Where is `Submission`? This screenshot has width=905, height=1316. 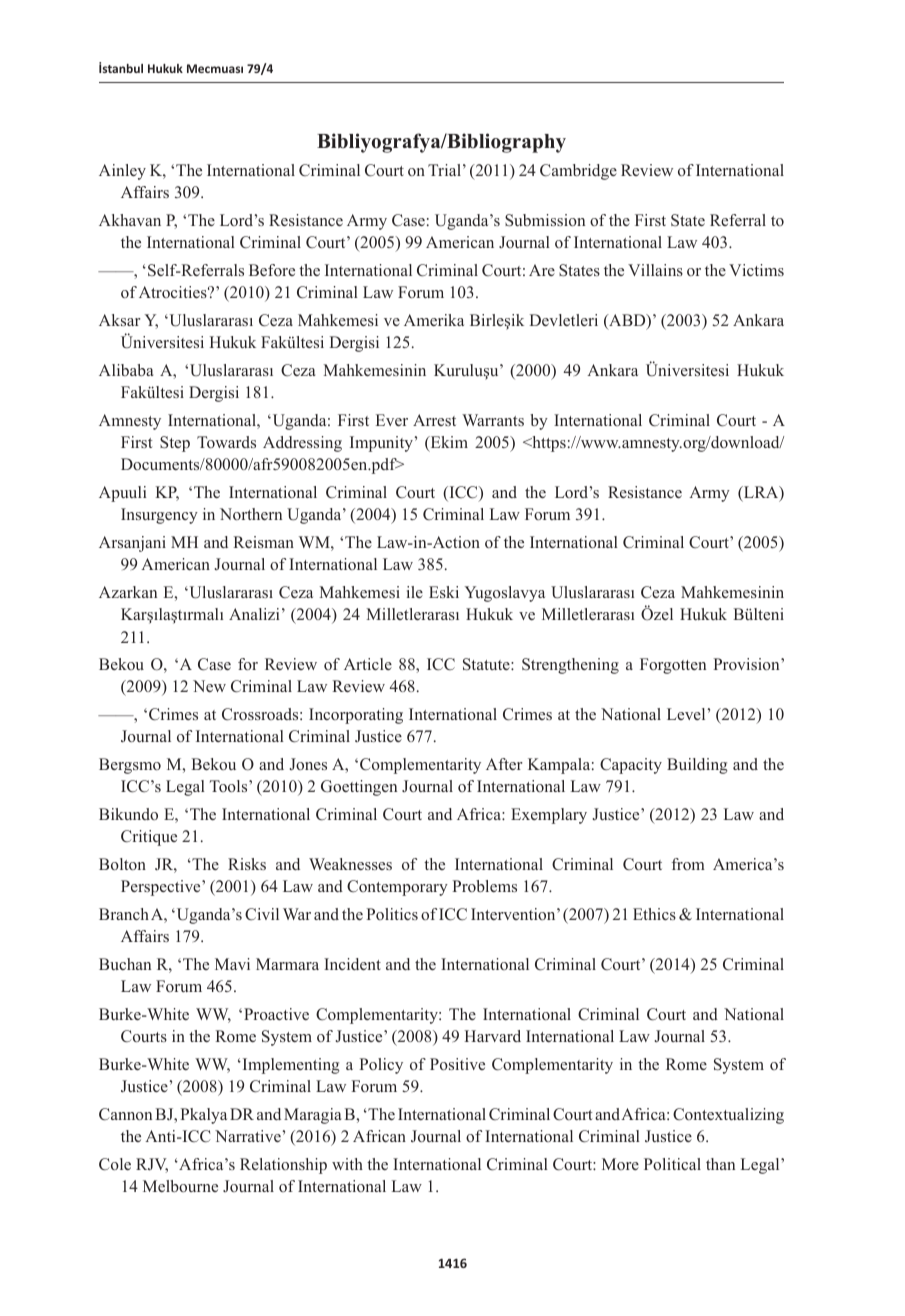
Submission is located at coordinates (545, 220).
